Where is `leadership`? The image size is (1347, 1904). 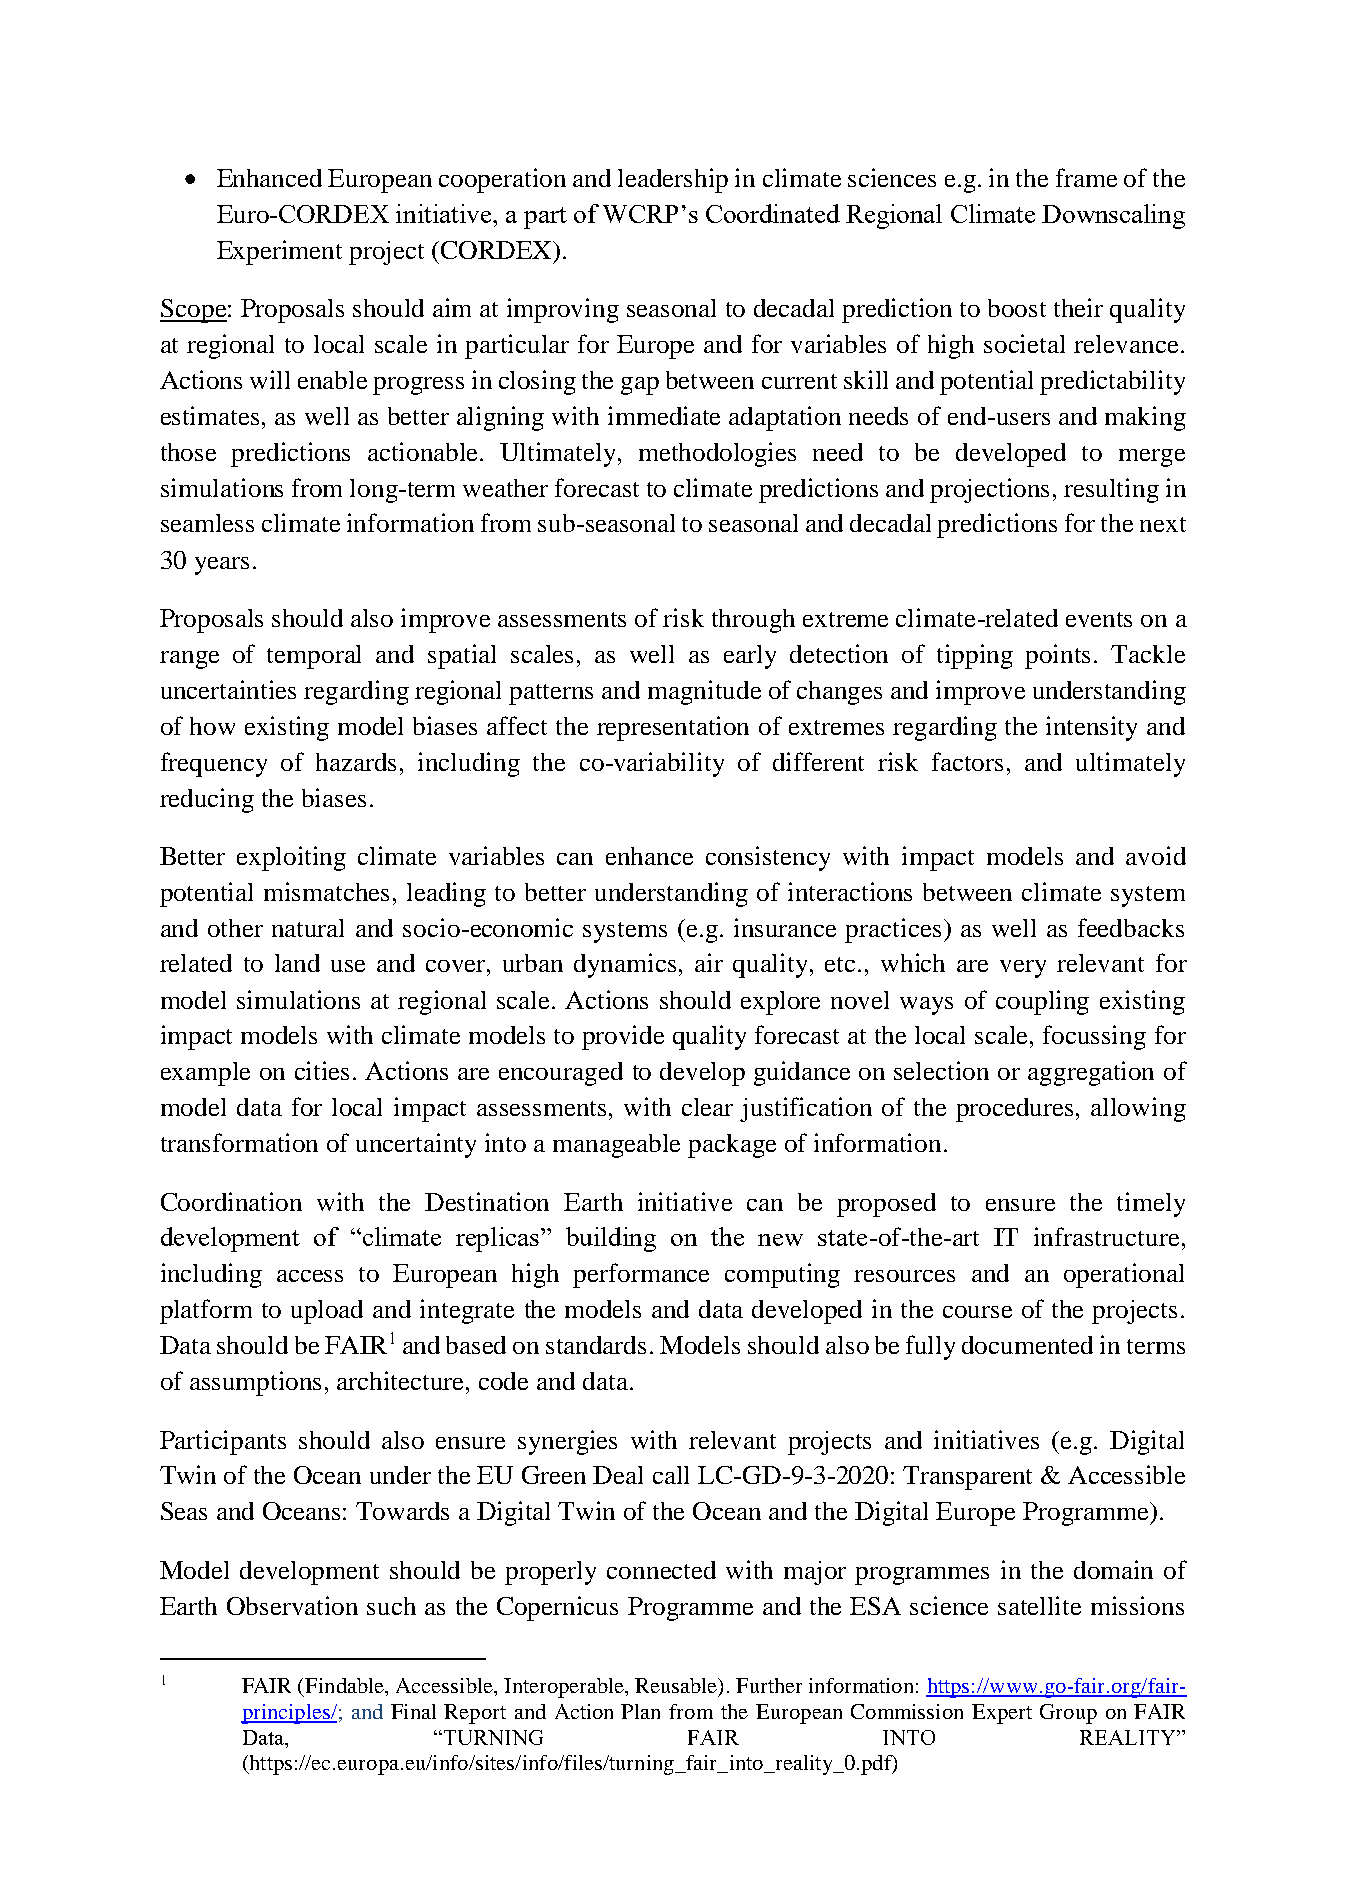 leadership is located at coordinates (673, 180).
